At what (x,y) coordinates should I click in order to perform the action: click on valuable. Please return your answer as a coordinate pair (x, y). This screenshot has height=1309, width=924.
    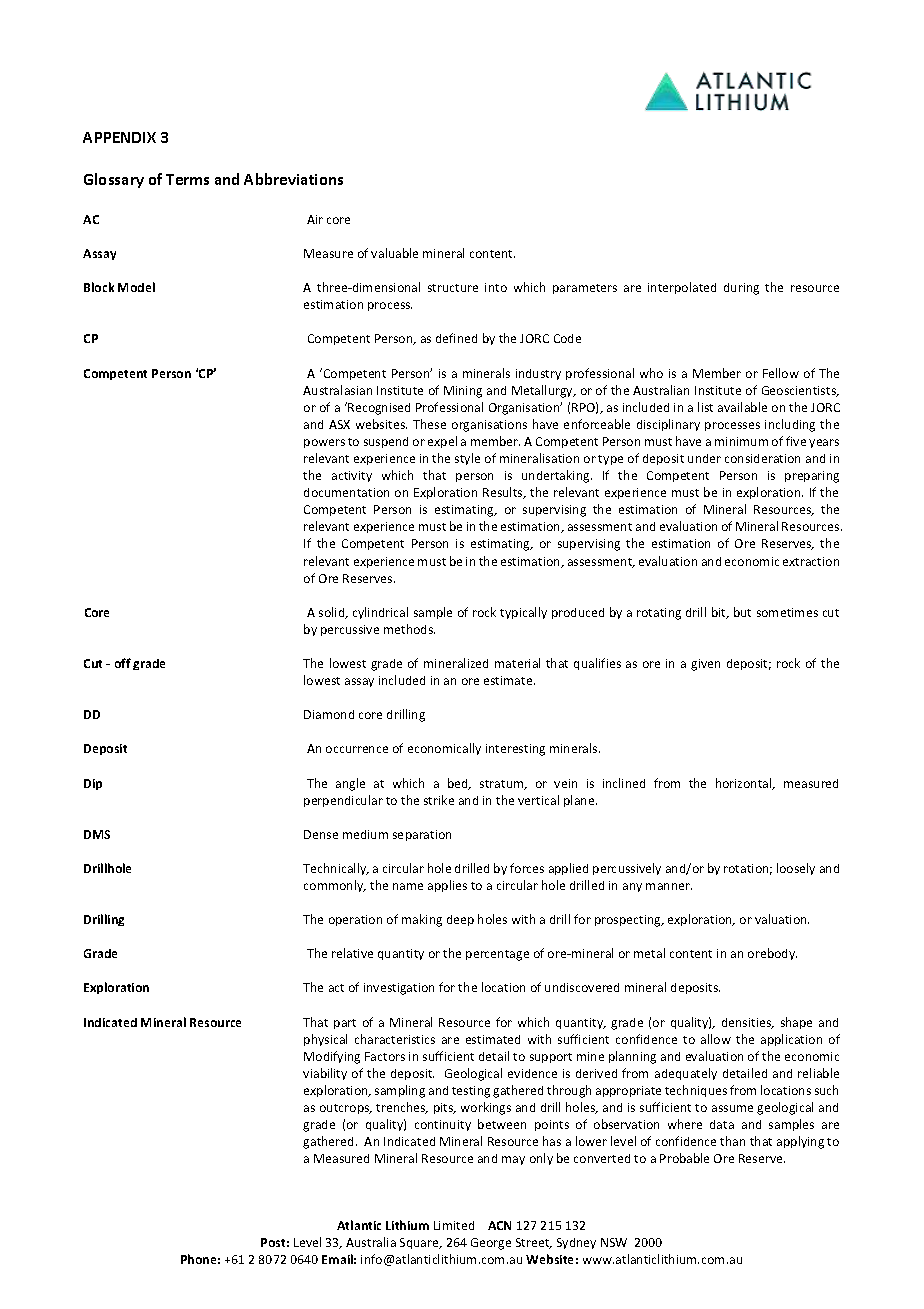
    Looking at the image, I should click on (394, 253).
